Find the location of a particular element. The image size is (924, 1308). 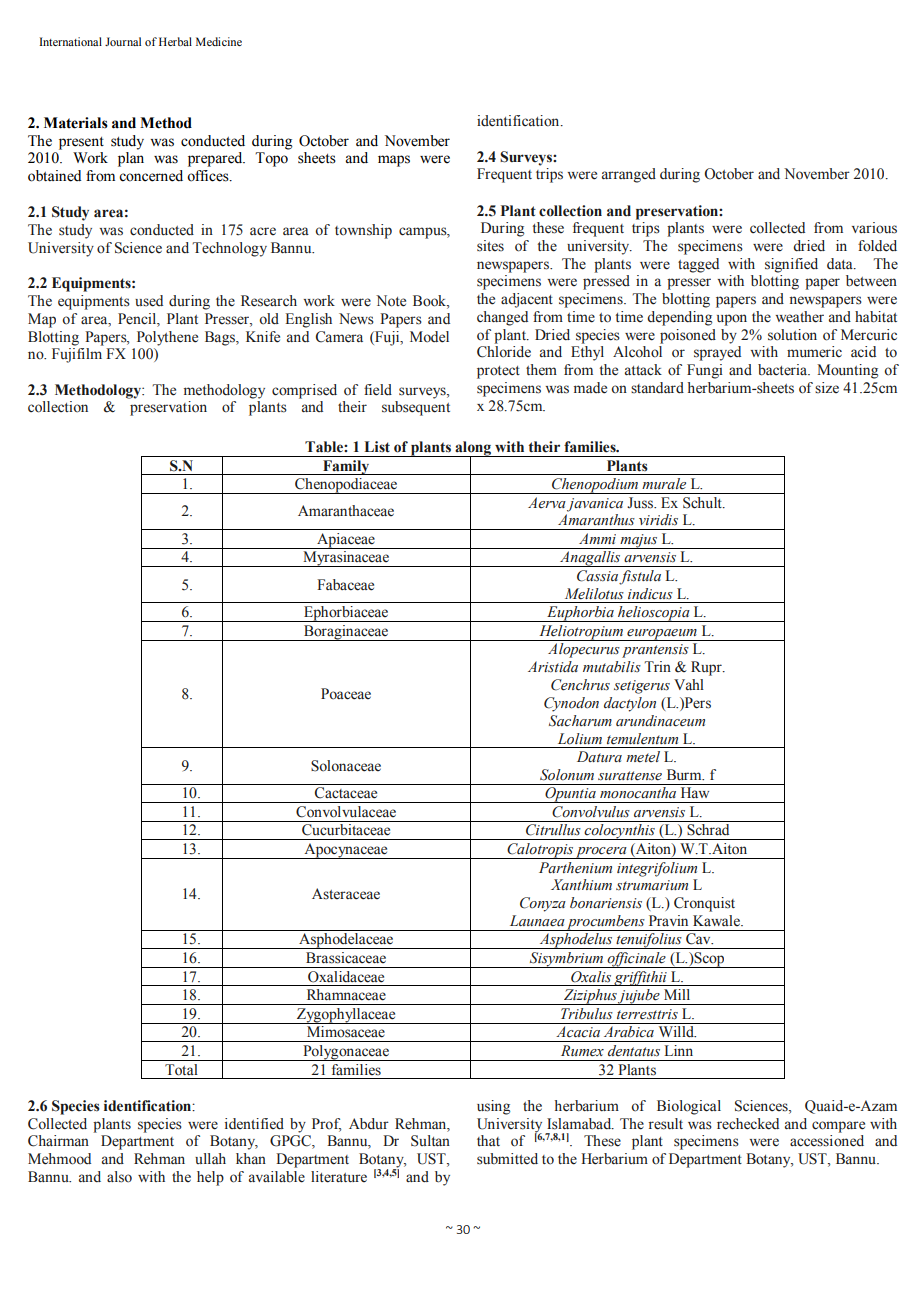

Euphorbia is located at coordinates (580, 614).
